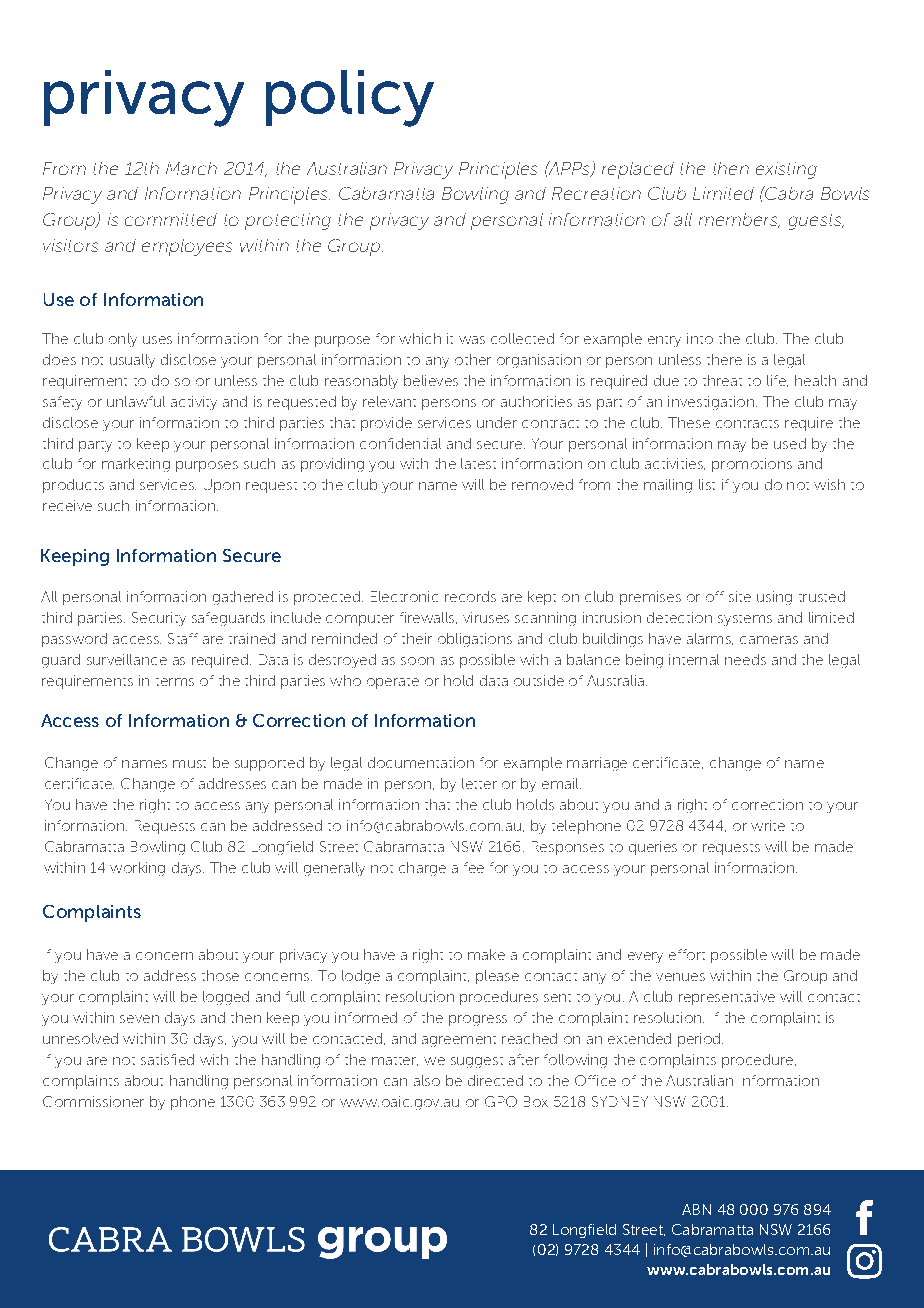  I want to click on March, so click(191, 168).
